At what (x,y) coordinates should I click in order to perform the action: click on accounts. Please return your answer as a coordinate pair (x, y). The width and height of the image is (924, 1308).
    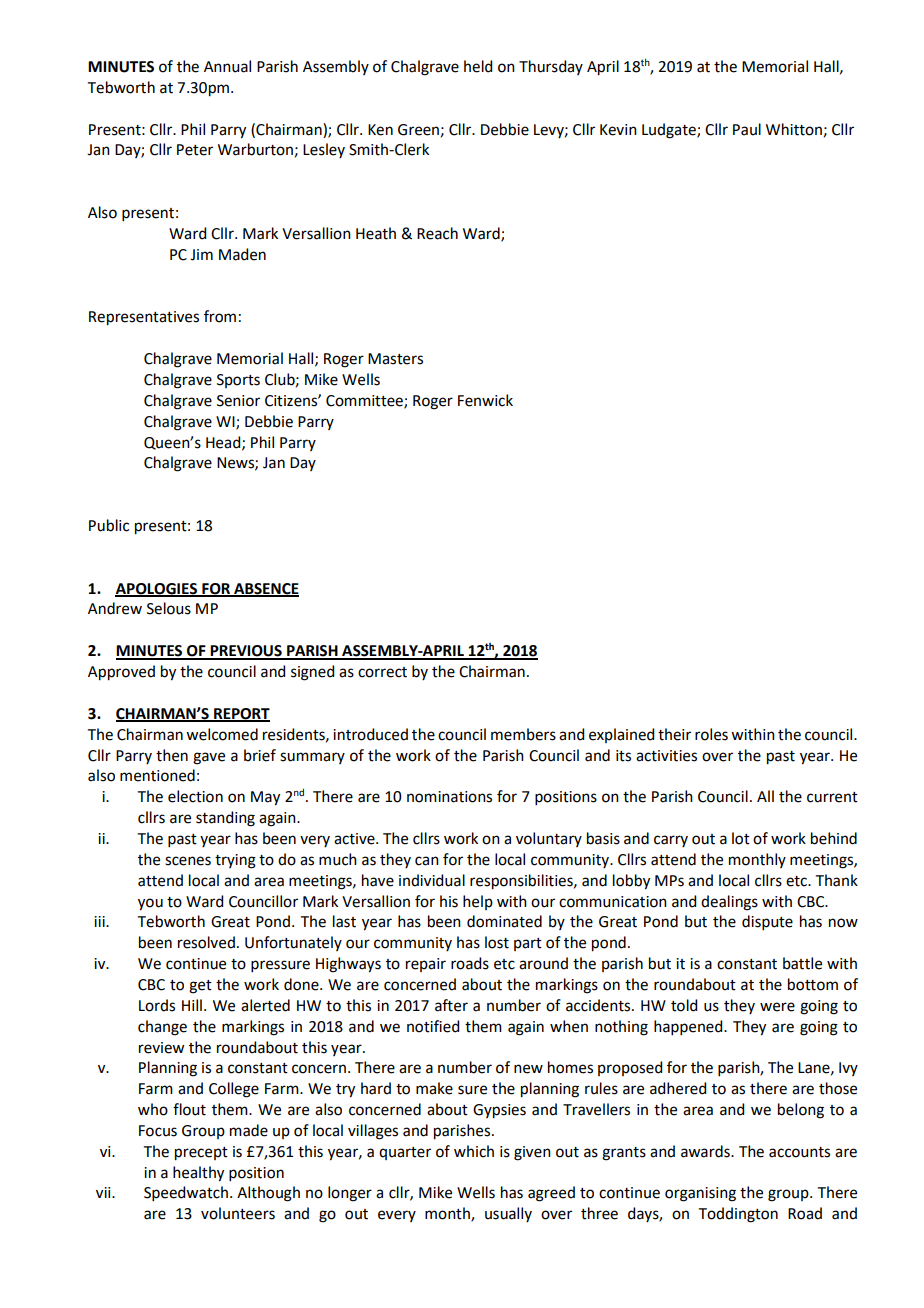
    Looking at the image, I should click on (799, 1152).
